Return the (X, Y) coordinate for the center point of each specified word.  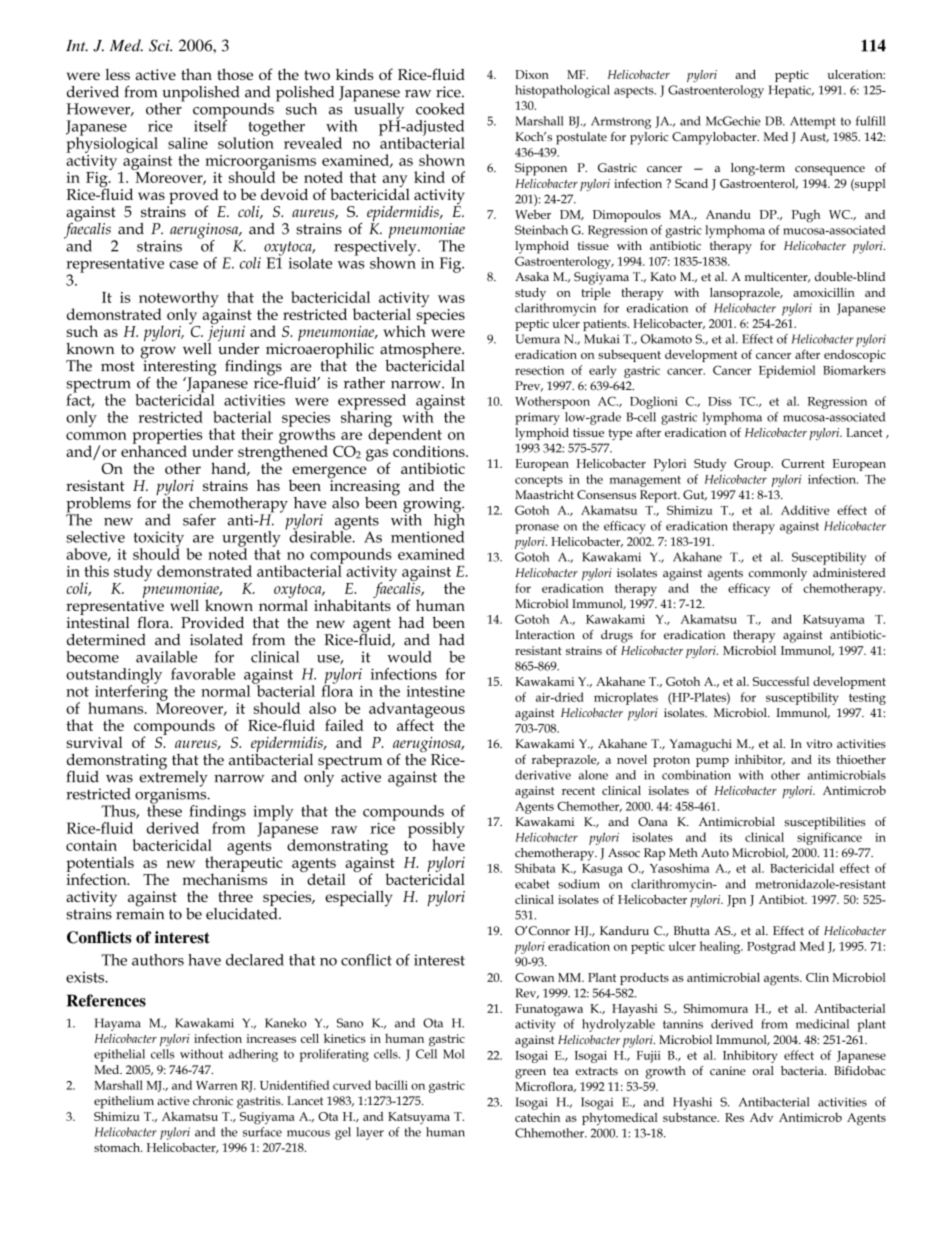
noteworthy (179, 300)
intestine (435, 691)
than (196, 74)
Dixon (532, 74)
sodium (579, 884)
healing (721, 947)
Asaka (532, 276)
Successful (781, 681)
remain (140, 913)
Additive (805, 510)
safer (199, 520)
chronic (213, 1100)
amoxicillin (824, 292)
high (449, 521)
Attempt (813, 122)
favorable (203, 674)
